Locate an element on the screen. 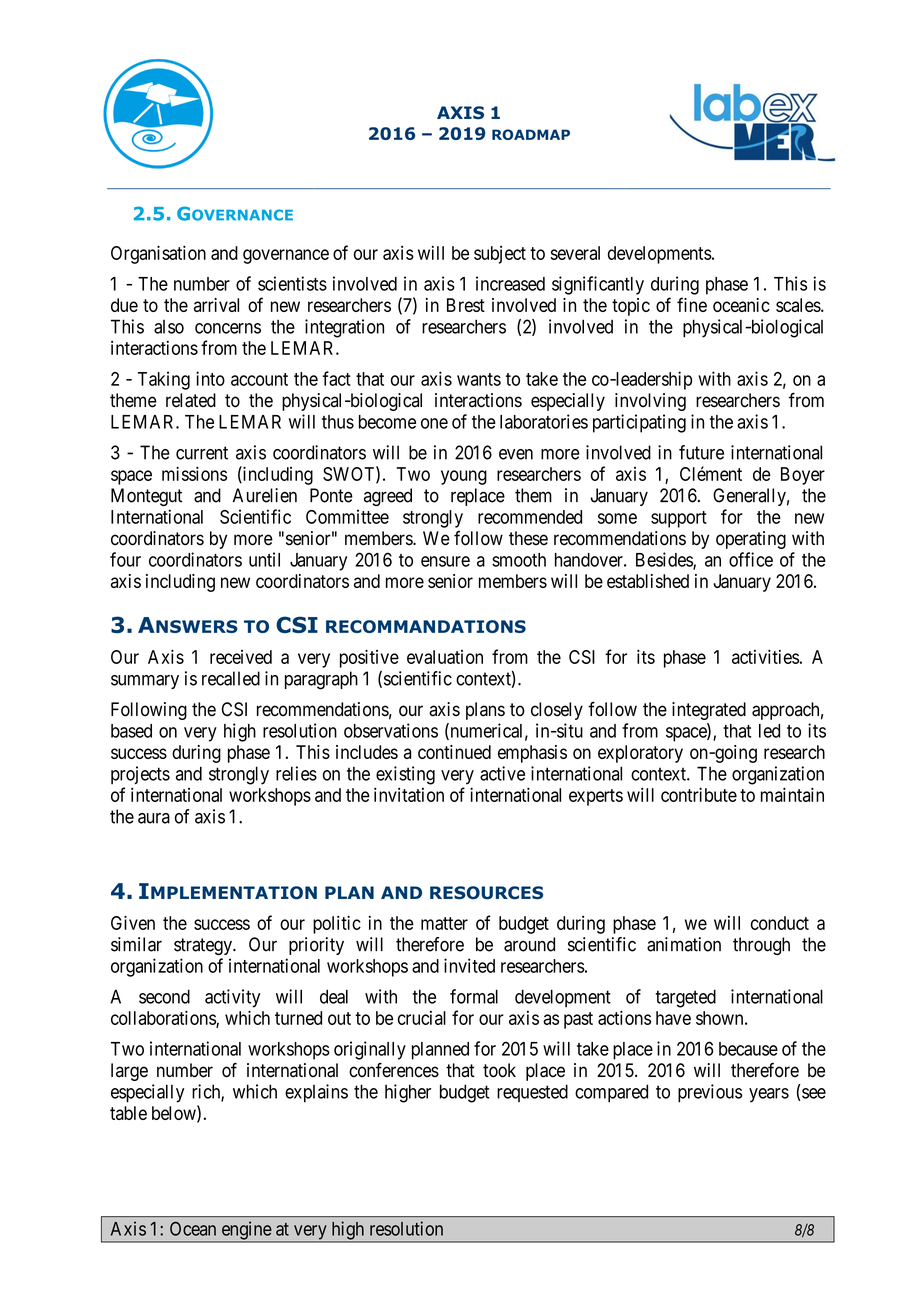  Organisation is located at coordinates (158, 254).
